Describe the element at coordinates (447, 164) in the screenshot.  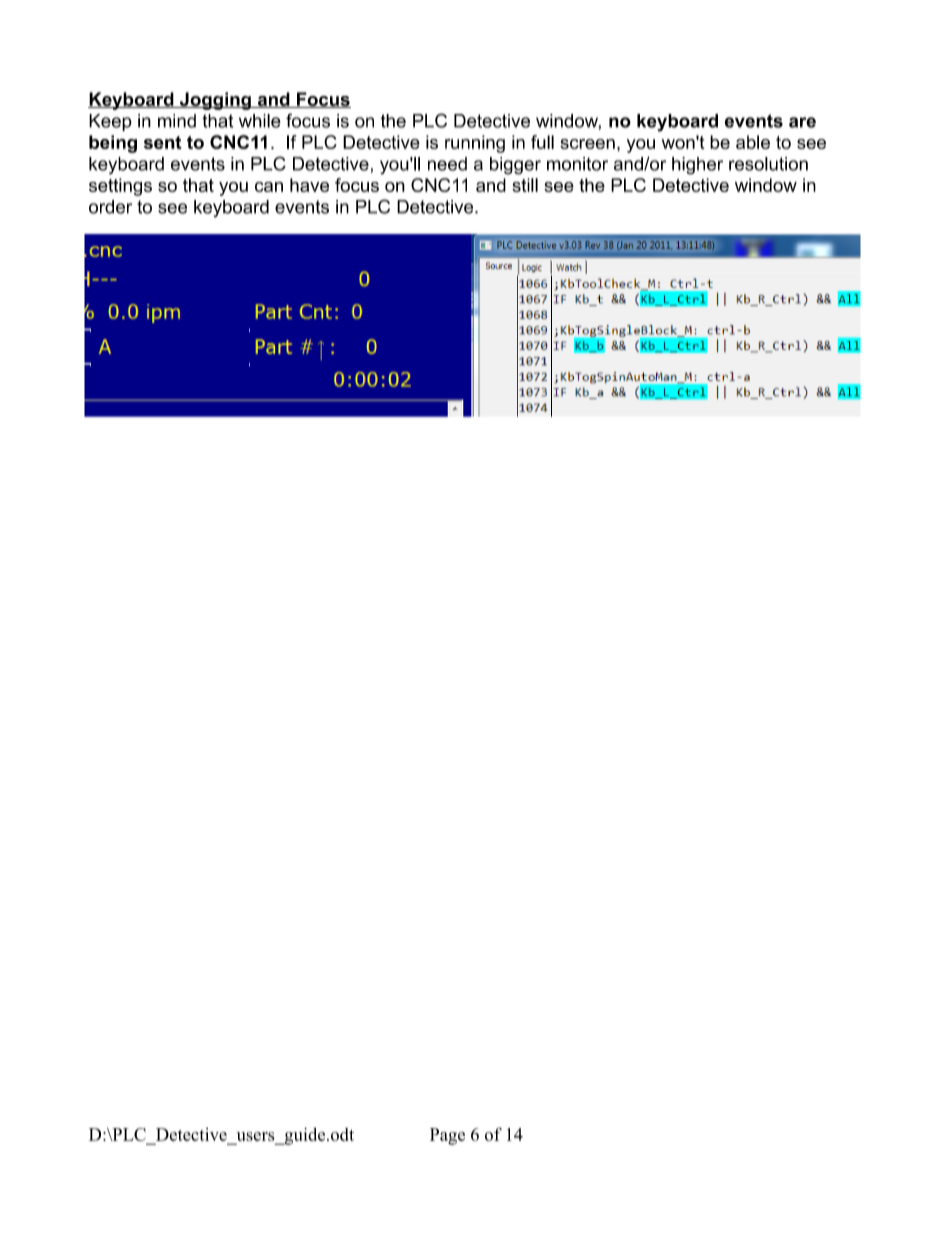
I see `need` at that location.
